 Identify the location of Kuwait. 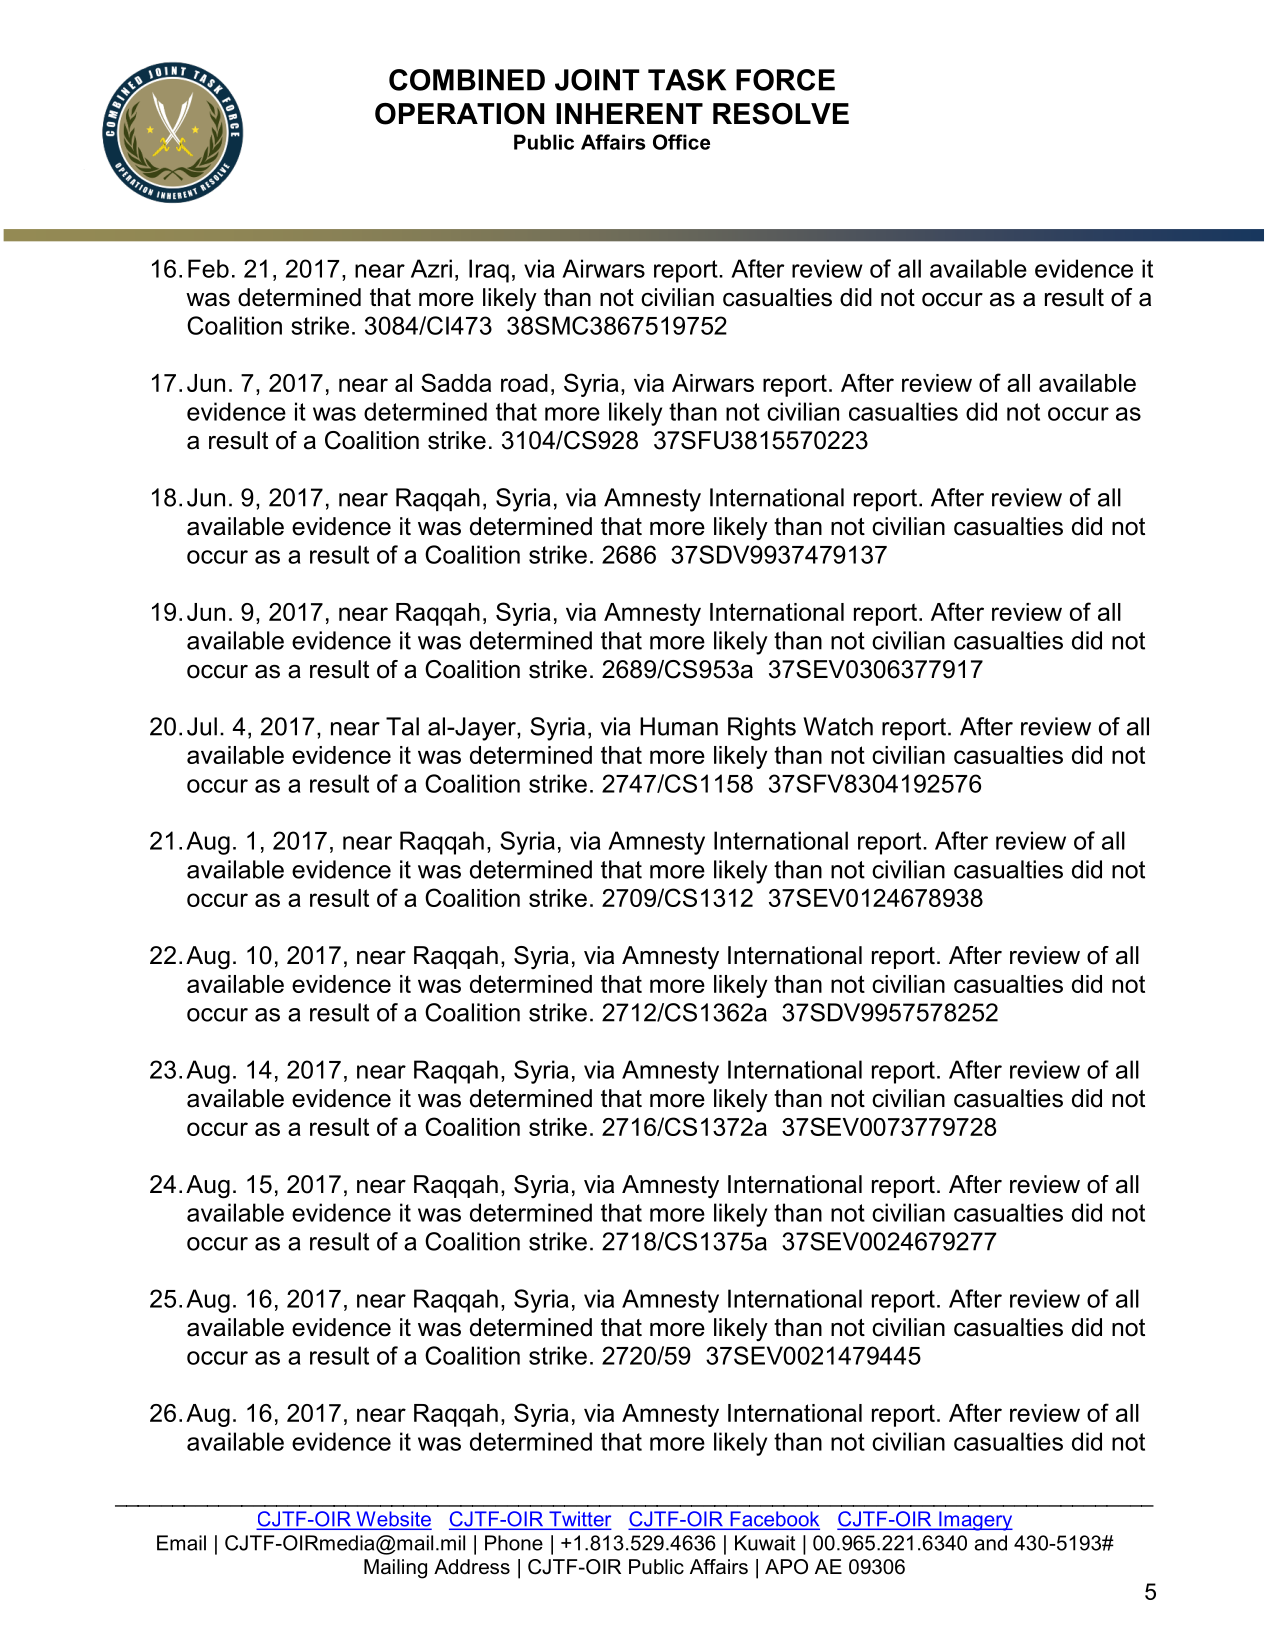
(765, 1543).
